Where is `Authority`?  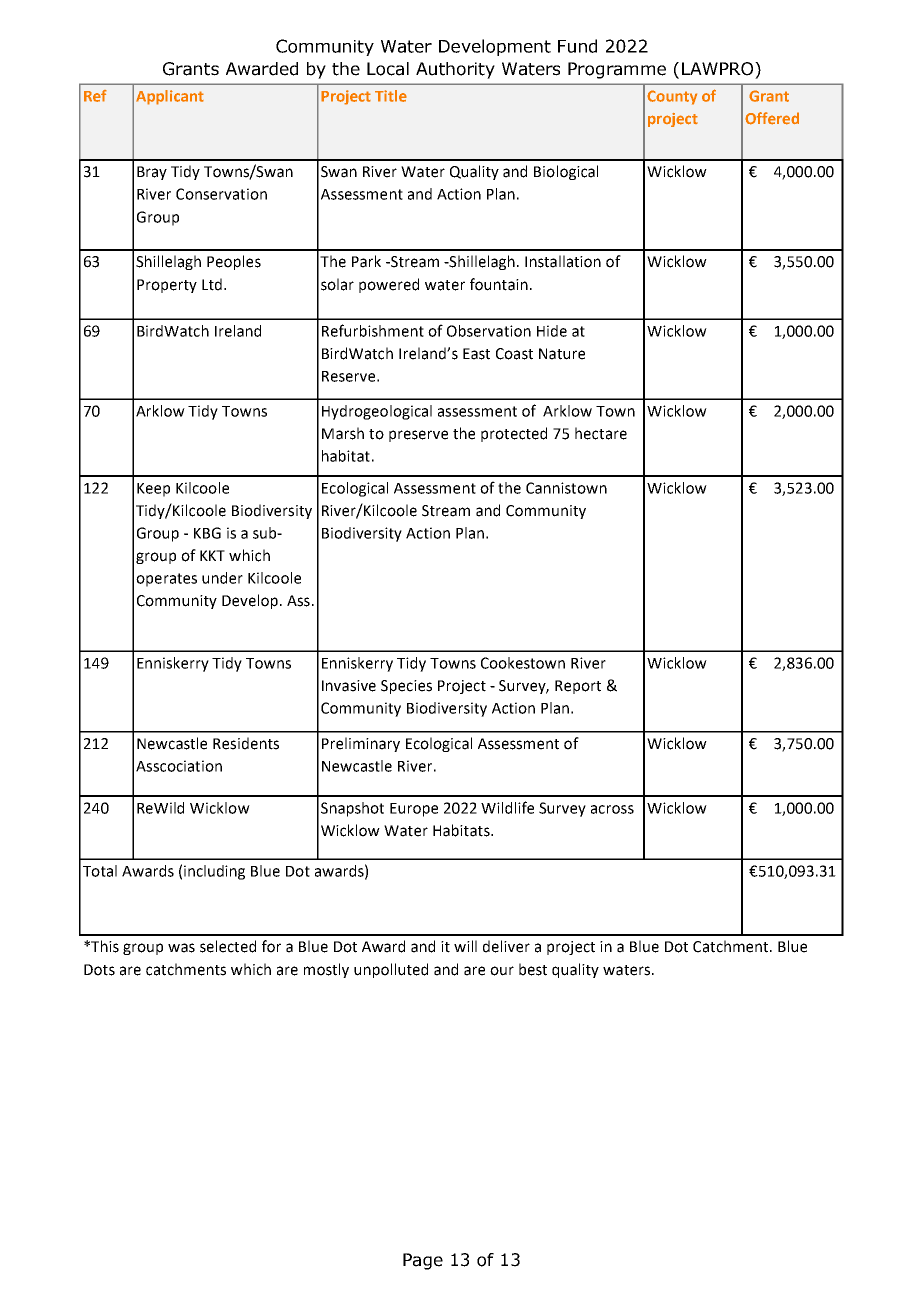 Authority is located at coordinates (455, 70).
